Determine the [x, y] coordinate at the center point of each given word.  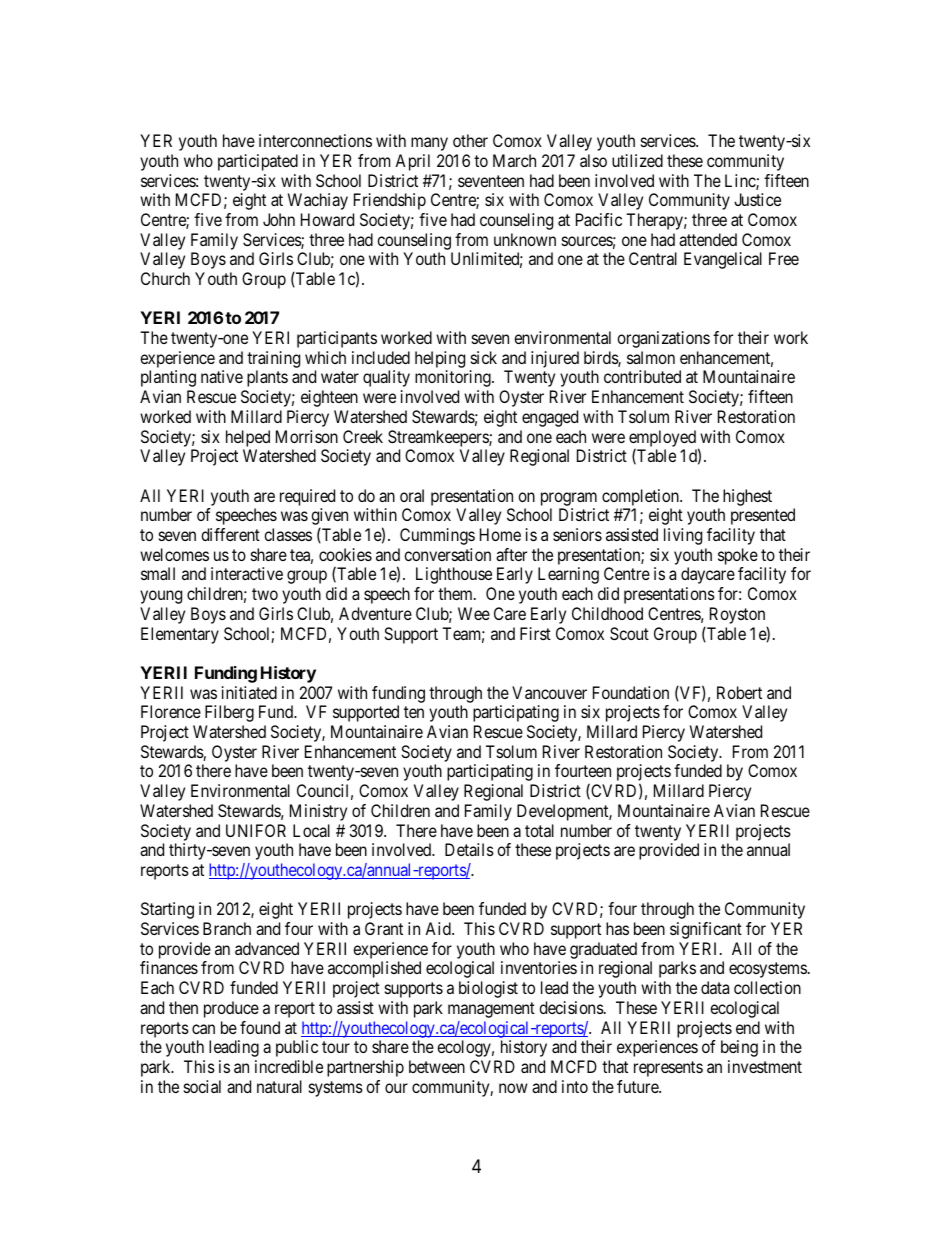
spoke [738, 556]
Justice [757, 199]
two [265, 594]
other [470, 140]
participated [258, 162]
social [202, 1086]
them [456, 593]
